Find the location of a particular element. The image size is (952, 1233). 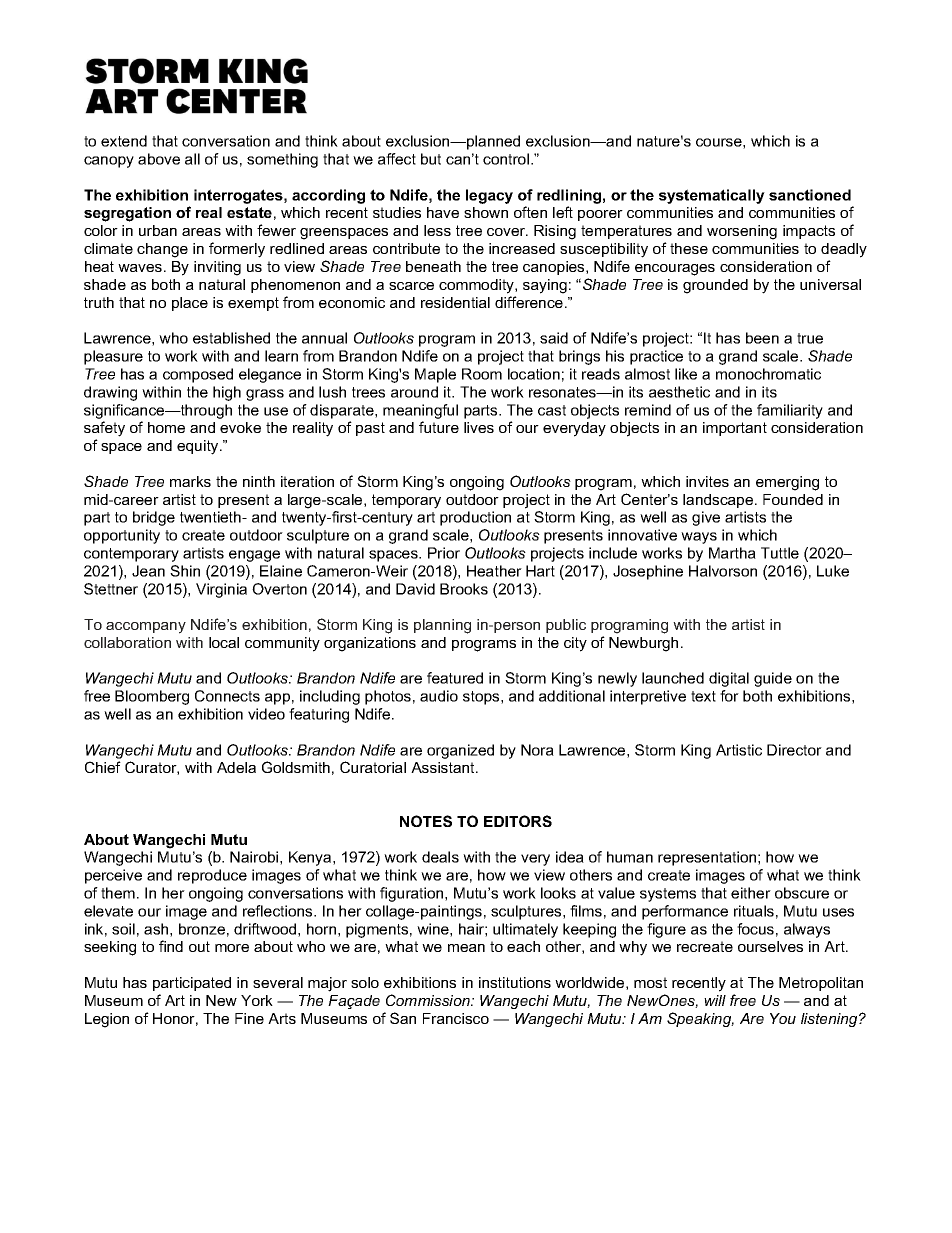

York is located at coordinates (257, 1000).
